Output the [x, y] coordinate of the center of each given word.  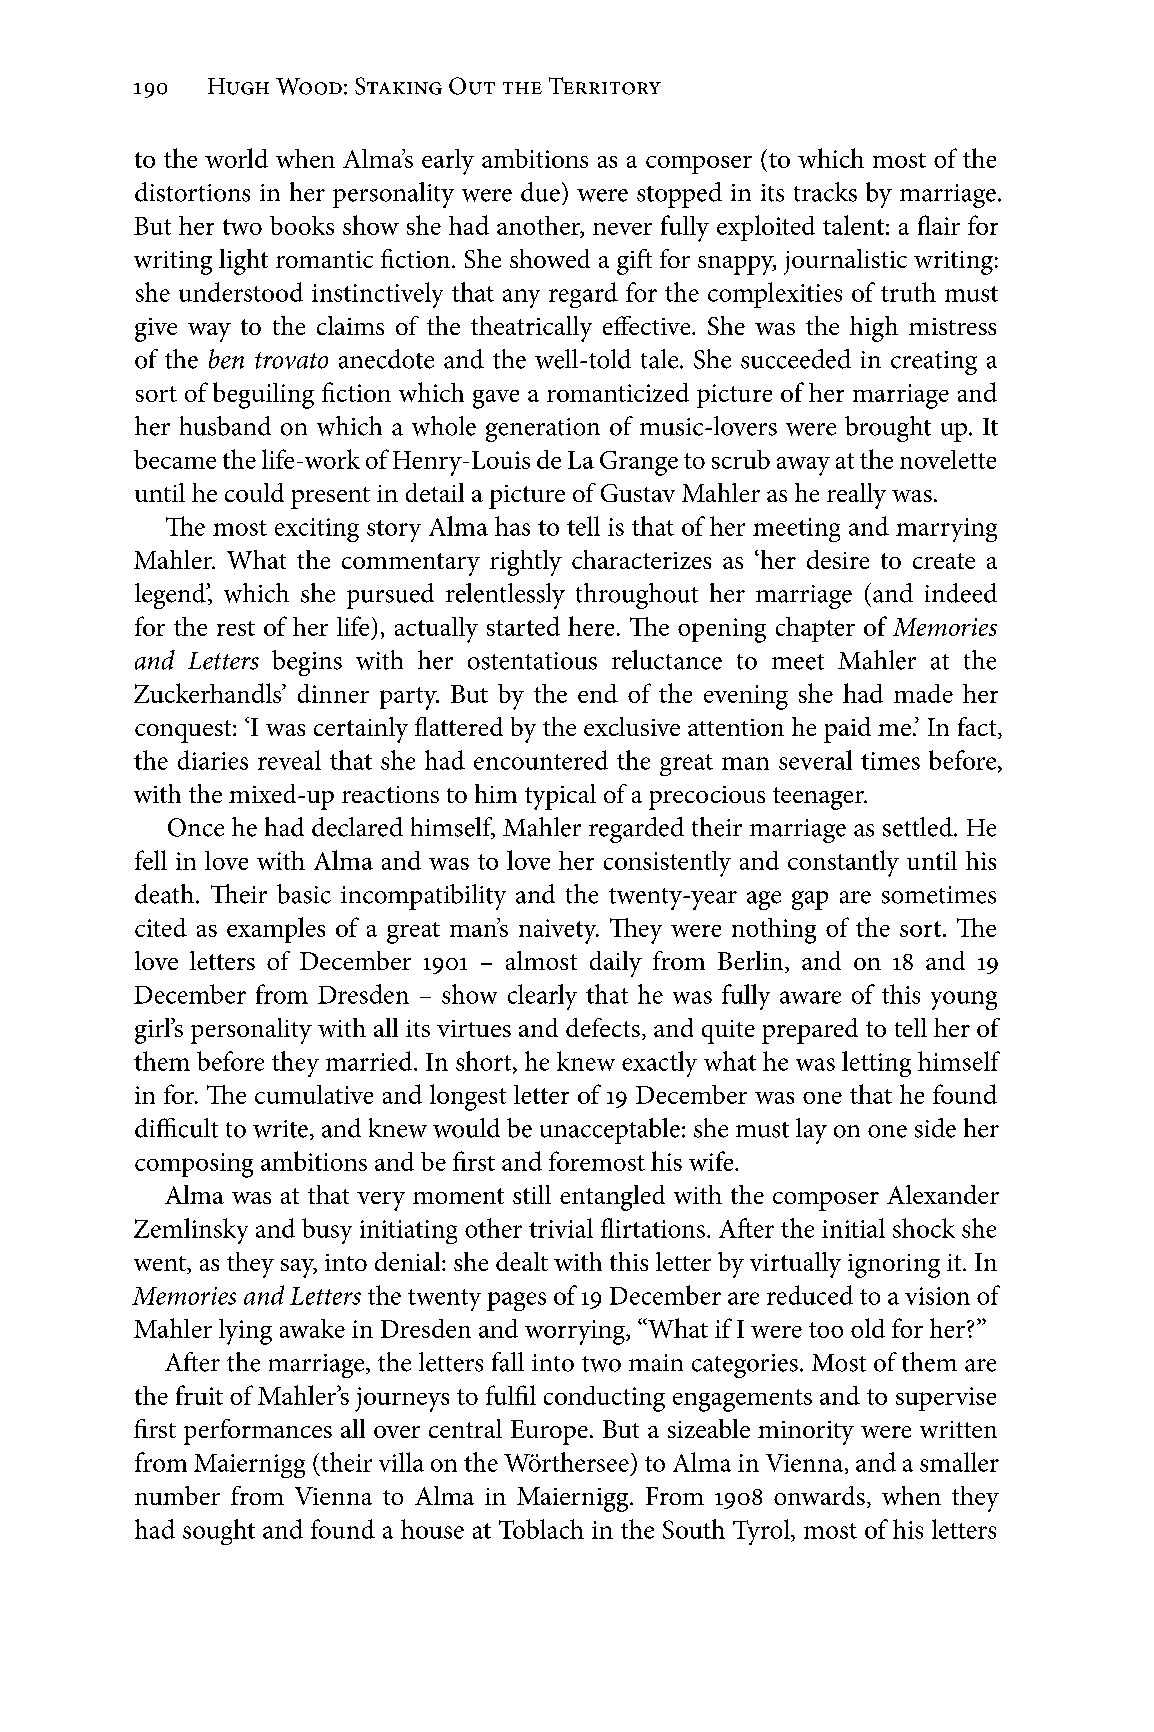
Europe [549, 1432]
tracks [825, 192]
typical [560, 797]
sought [219, 1532]
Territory [605, 86]
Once [196, 827]
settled [919, 827]
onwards [819, 1495]
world [236, 158]
